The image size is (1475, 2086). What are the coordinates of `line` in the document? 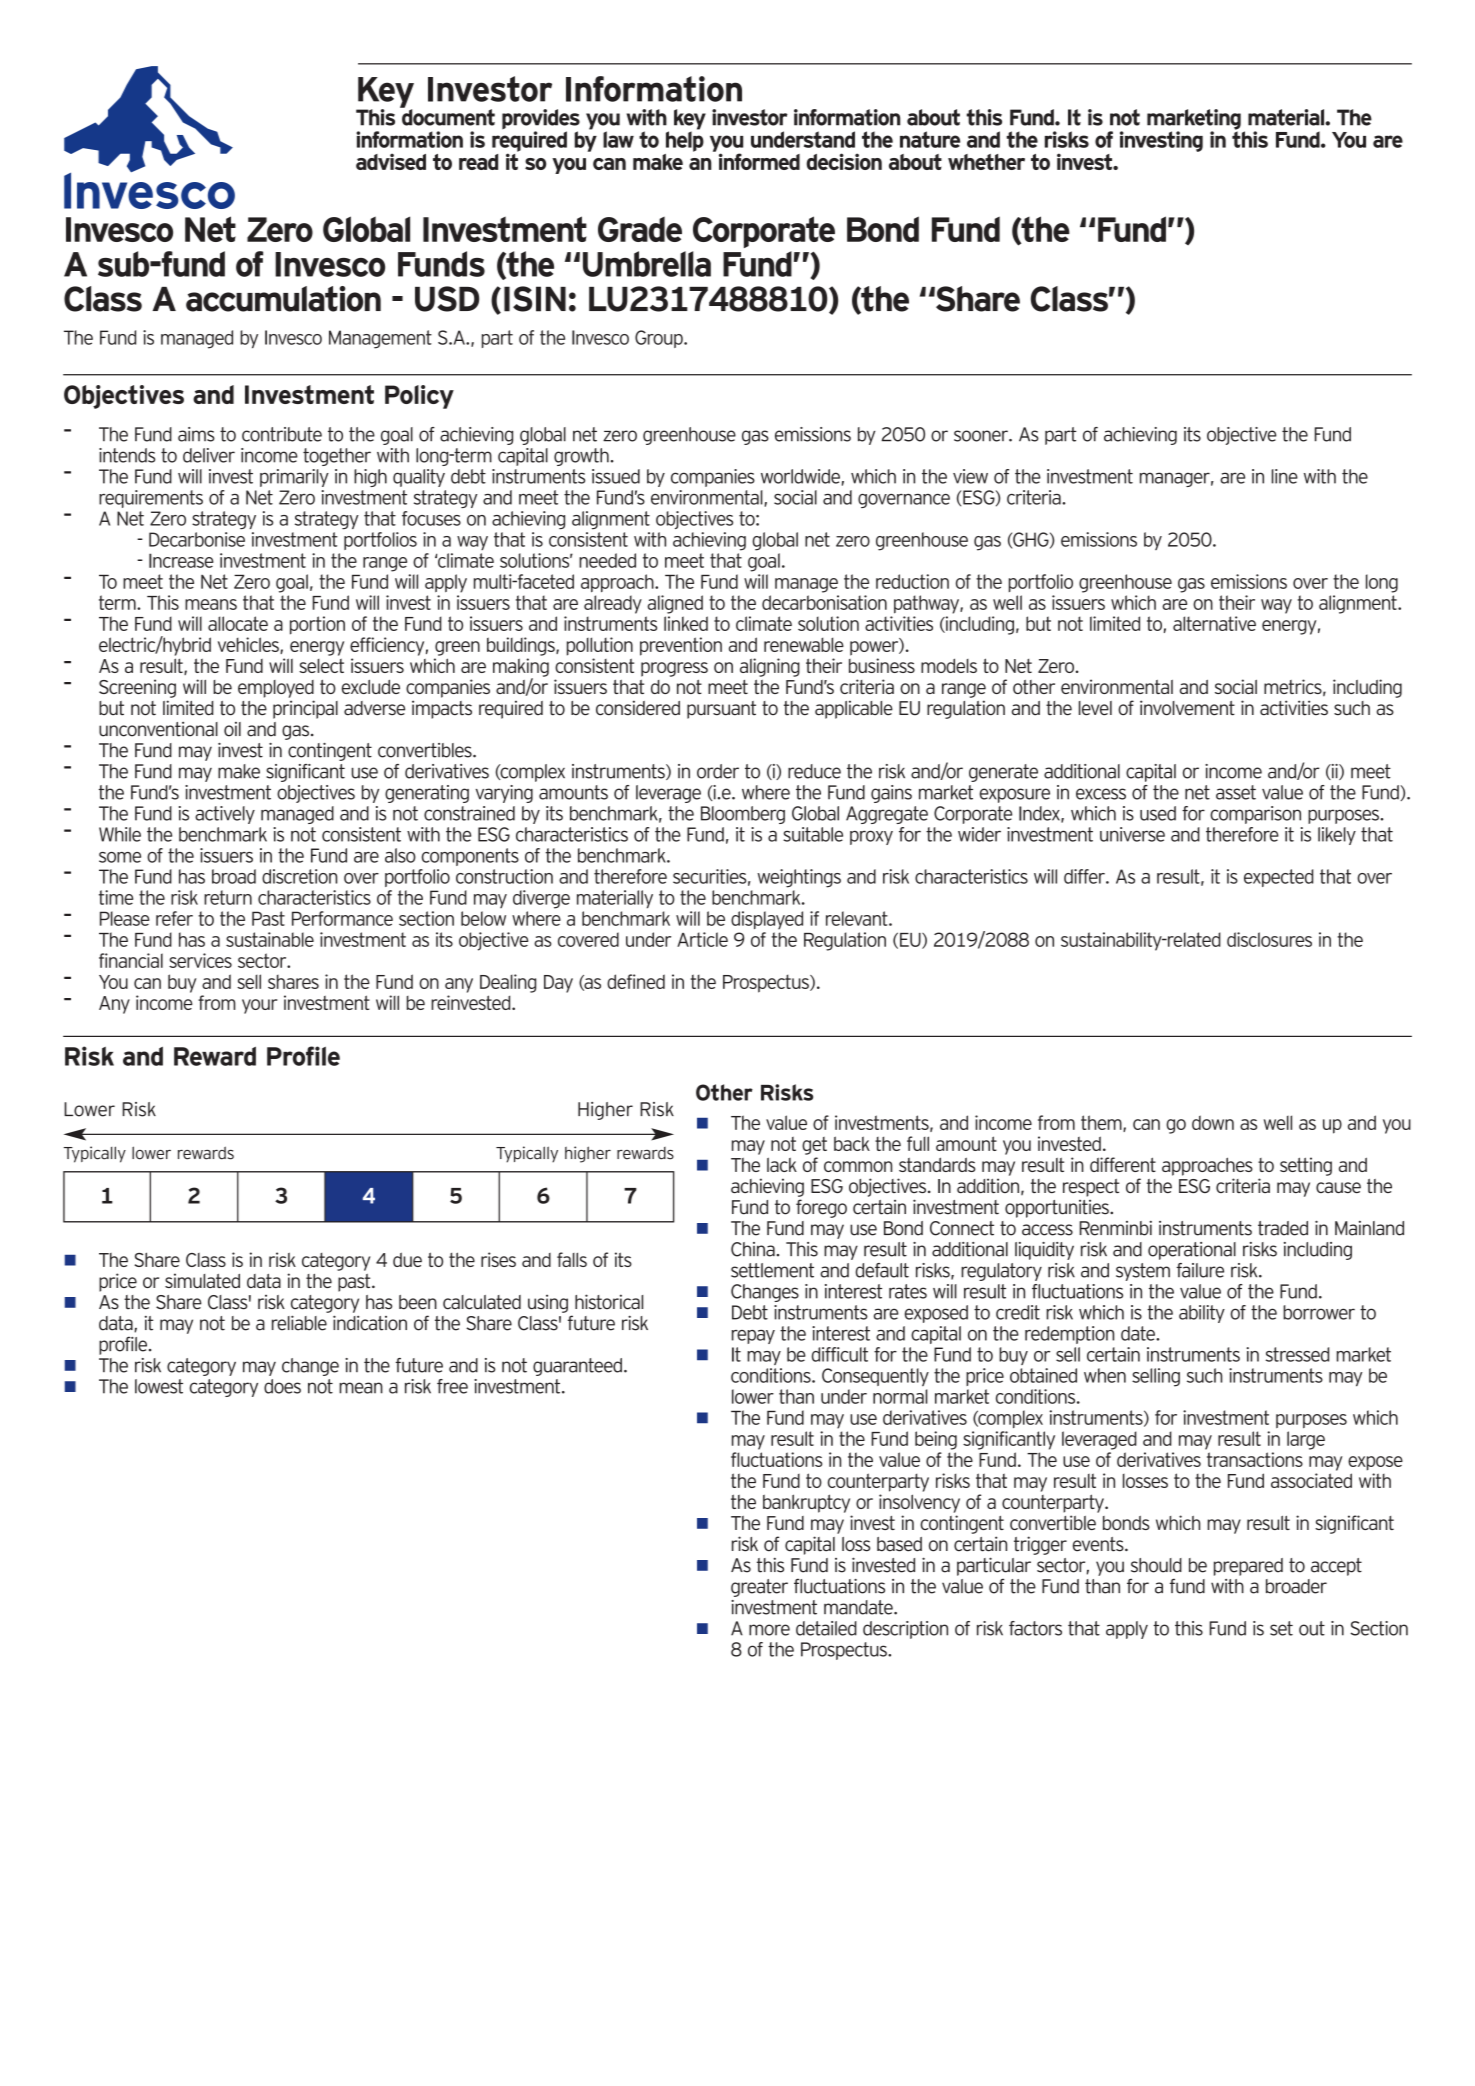 It's located at (1284, 476).
